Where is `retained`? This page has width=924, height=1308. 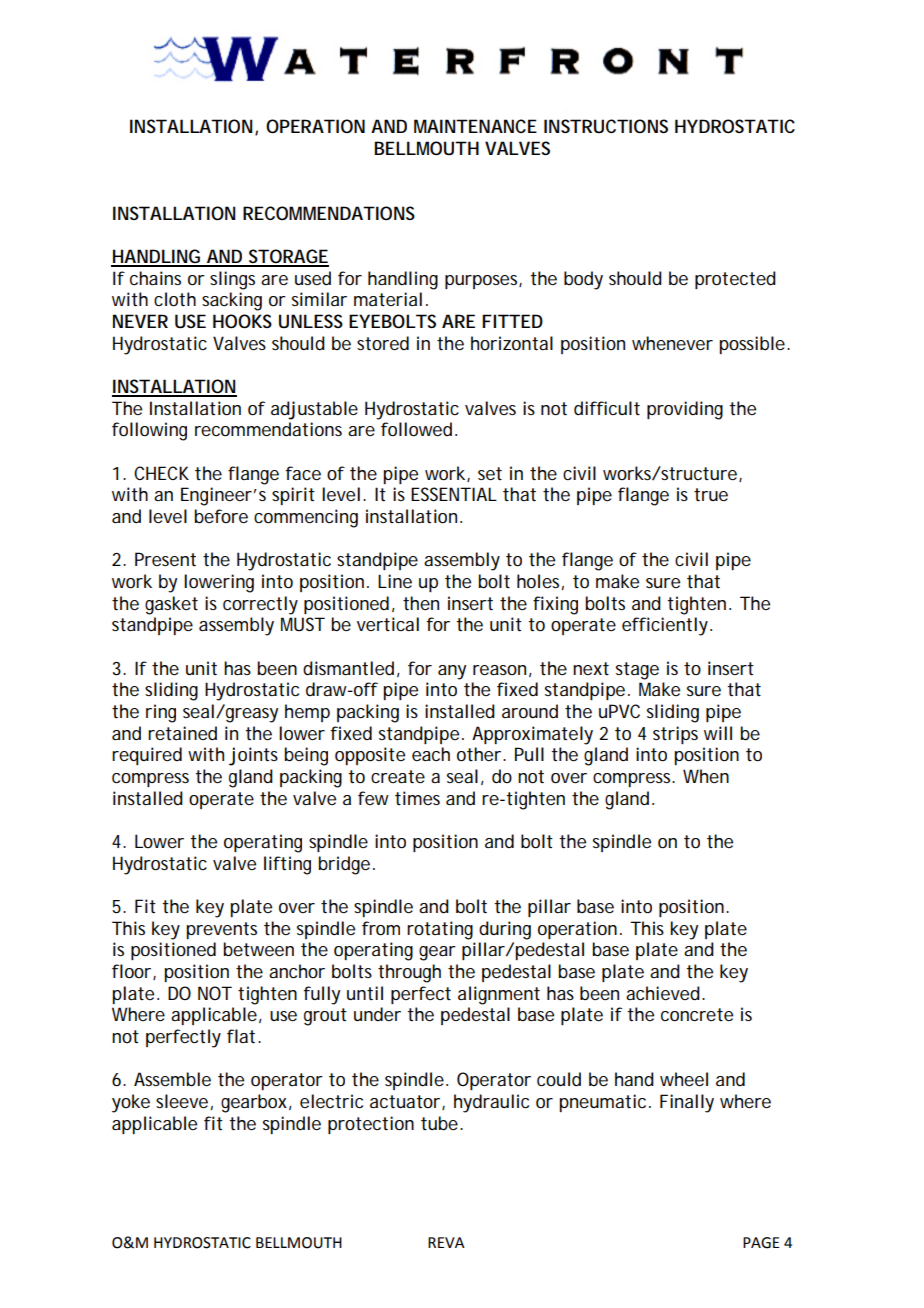 retained is located at coordinates (182, 733).
